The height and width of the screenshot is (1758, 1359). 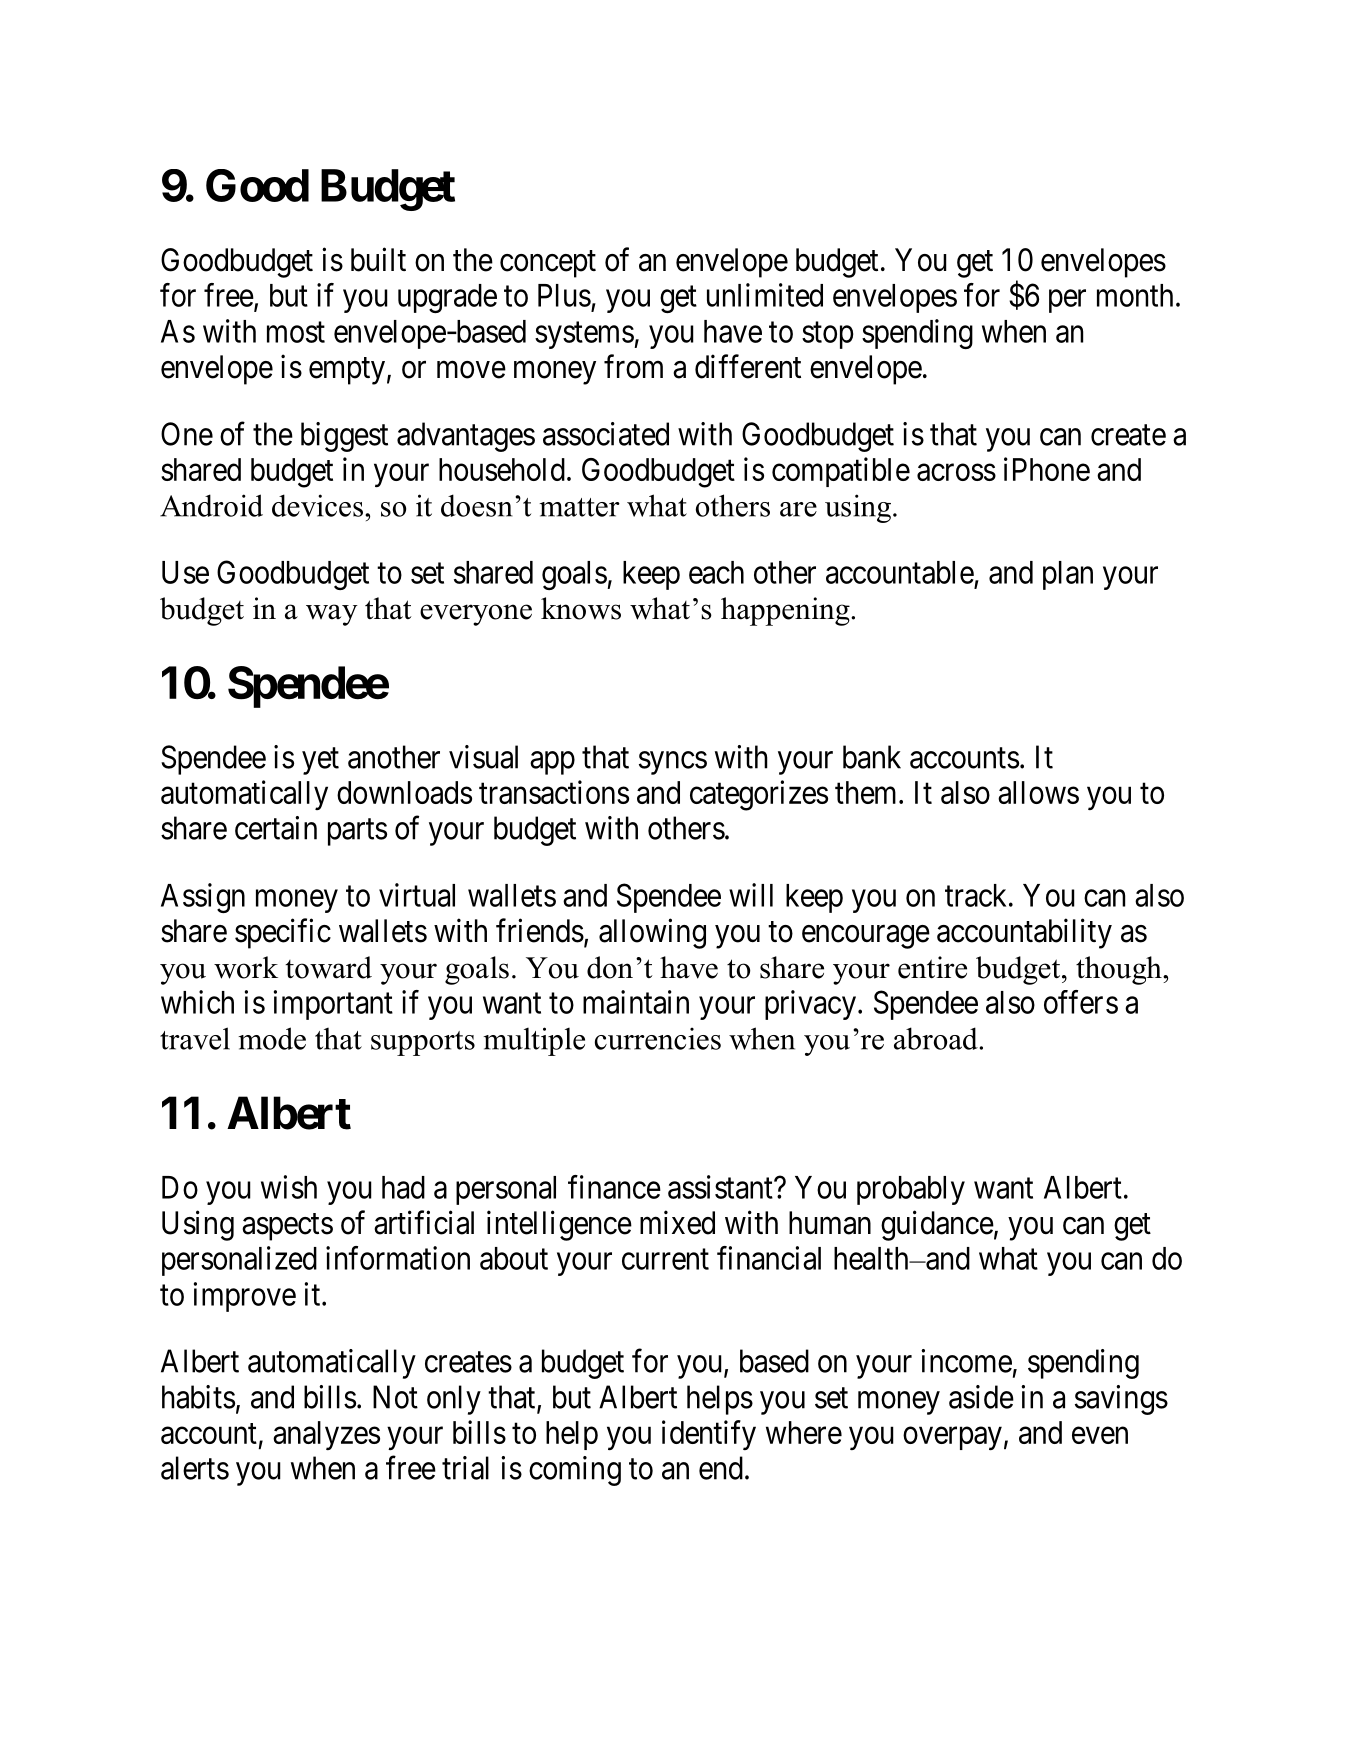 I want to click on month, so click(x=1135, y=295).
